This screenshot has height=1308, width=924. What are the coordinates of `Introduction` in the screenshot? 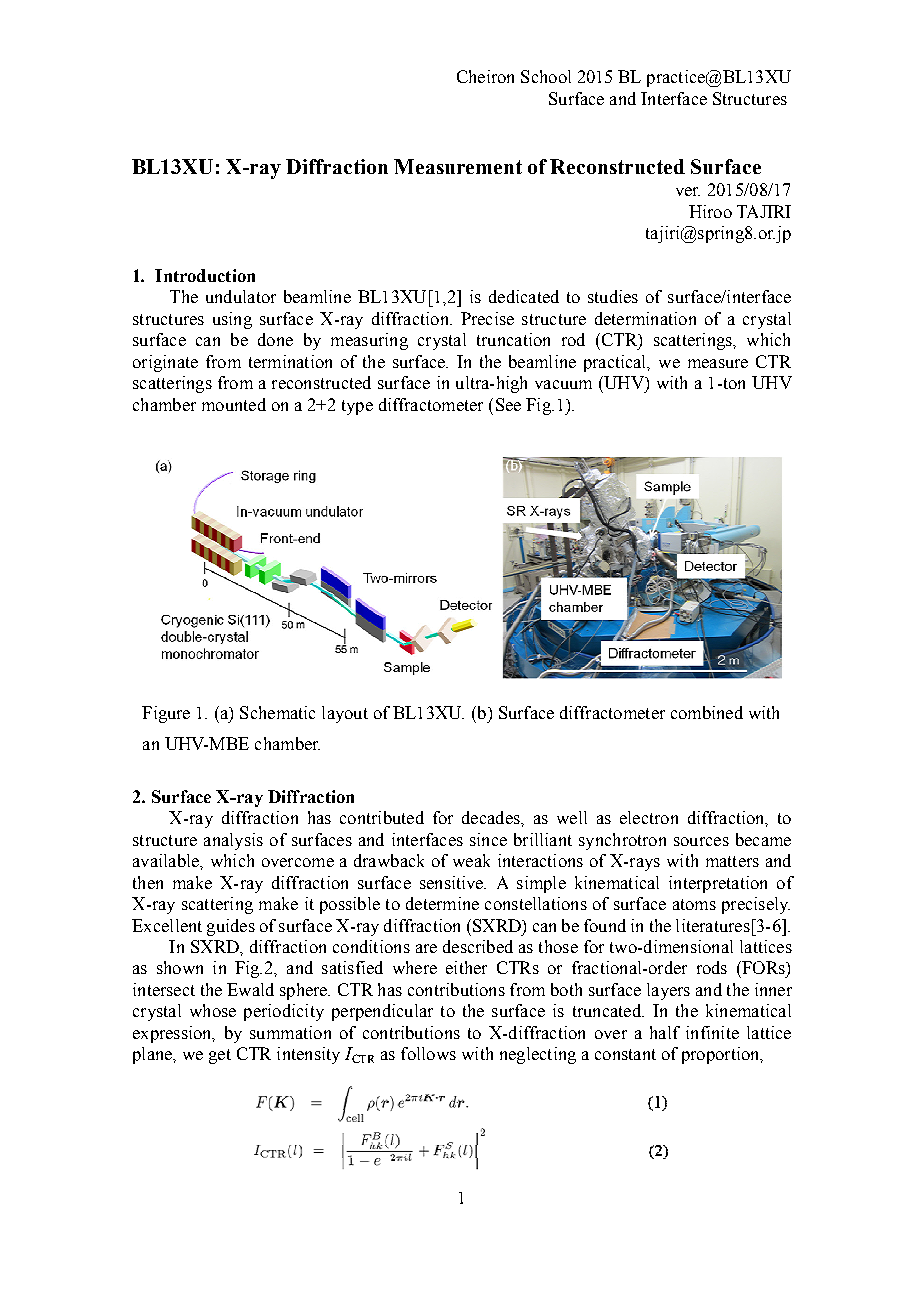 It's located at (205, 275).
